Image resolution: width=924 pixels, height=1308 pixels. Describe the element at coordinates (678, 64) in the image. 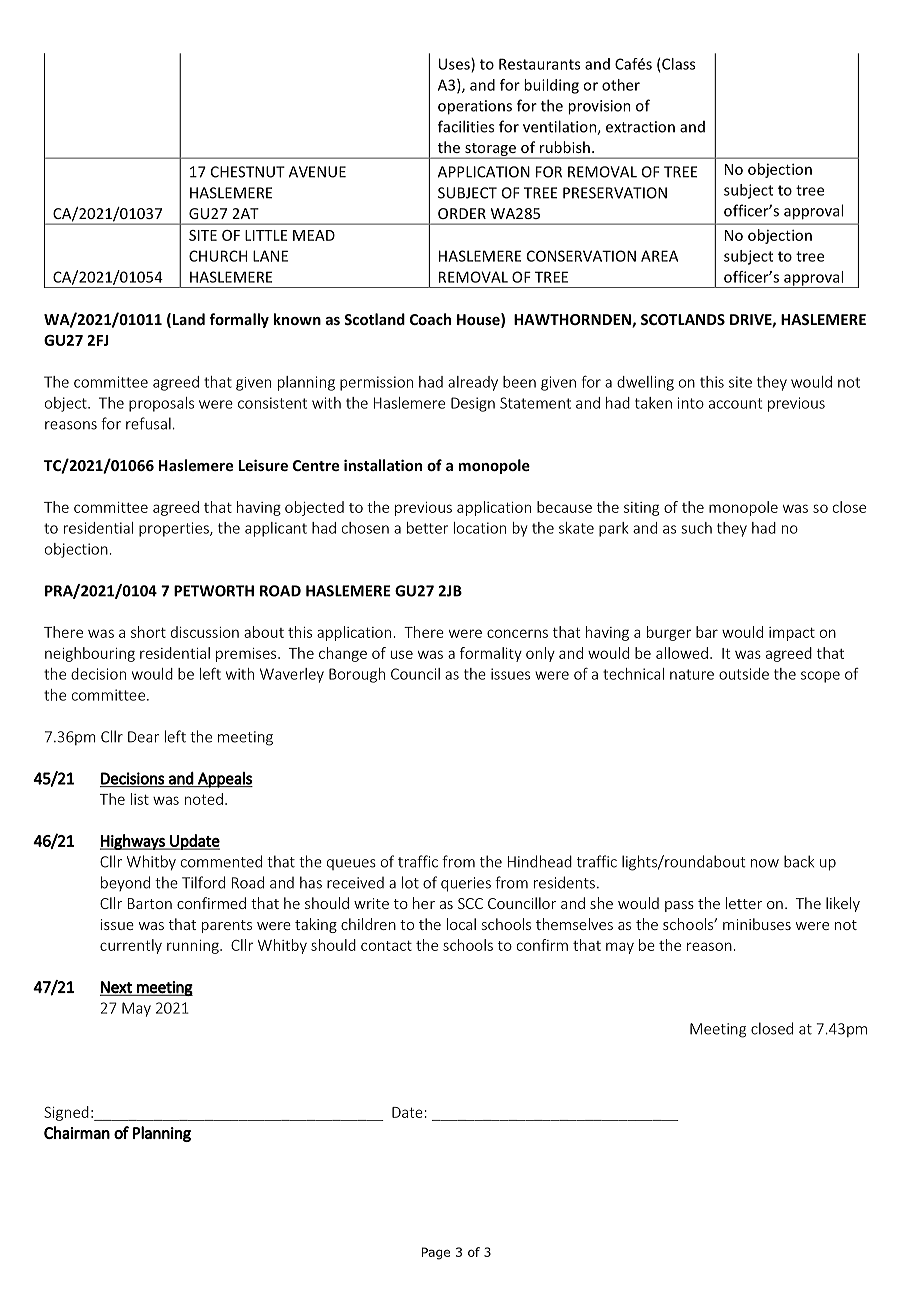

I see `Class` at that location.
